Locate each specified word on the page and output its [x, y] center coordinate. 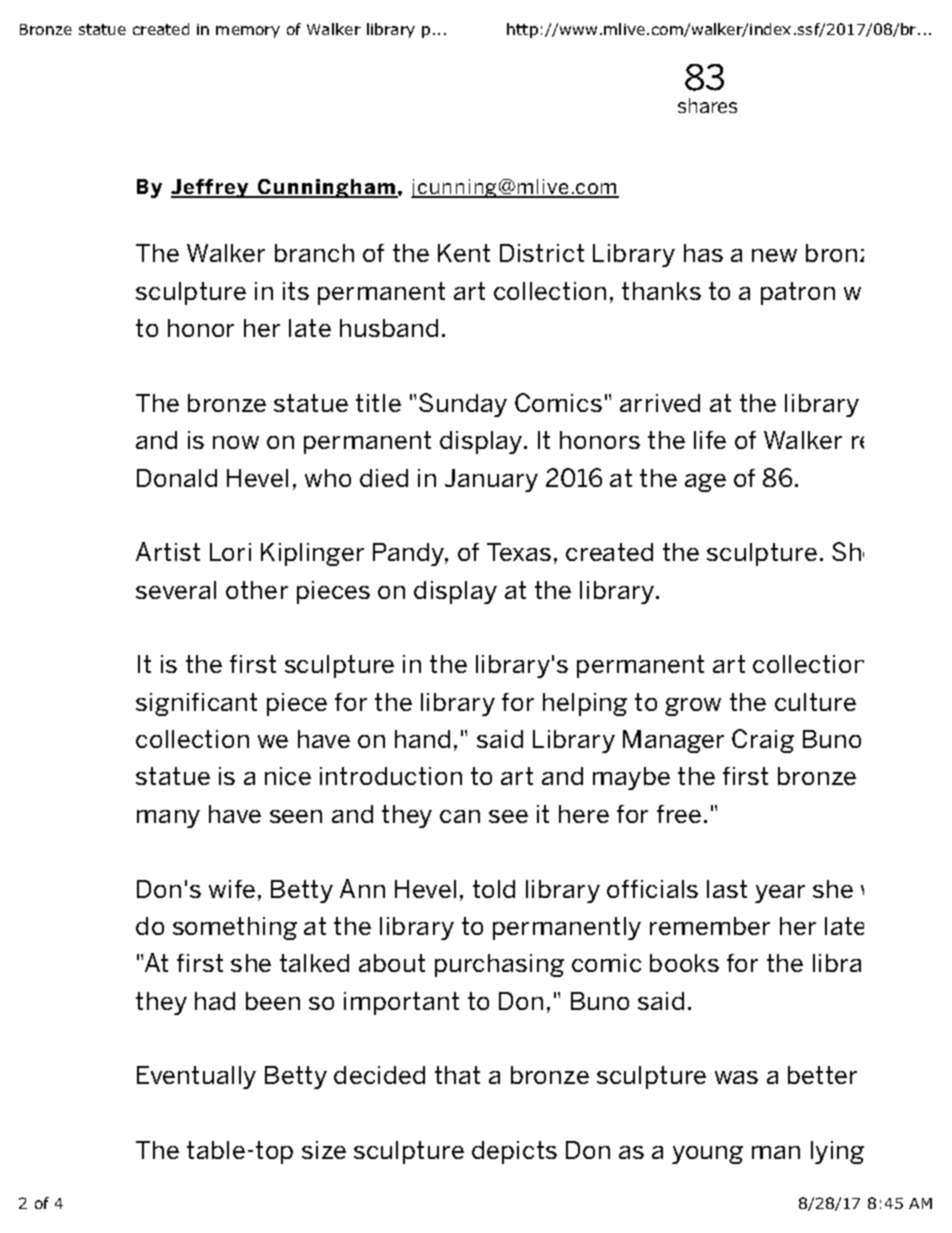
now [236, 442]
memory [248, 32]
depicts [514, 1152]
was [736, 1077]
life [710, 440]
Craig [763, 741]
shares [707, 105]
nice [288, 776]
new [774, 255]
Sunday [463, 405]
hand [422, 739]
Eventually [196, 1077]
